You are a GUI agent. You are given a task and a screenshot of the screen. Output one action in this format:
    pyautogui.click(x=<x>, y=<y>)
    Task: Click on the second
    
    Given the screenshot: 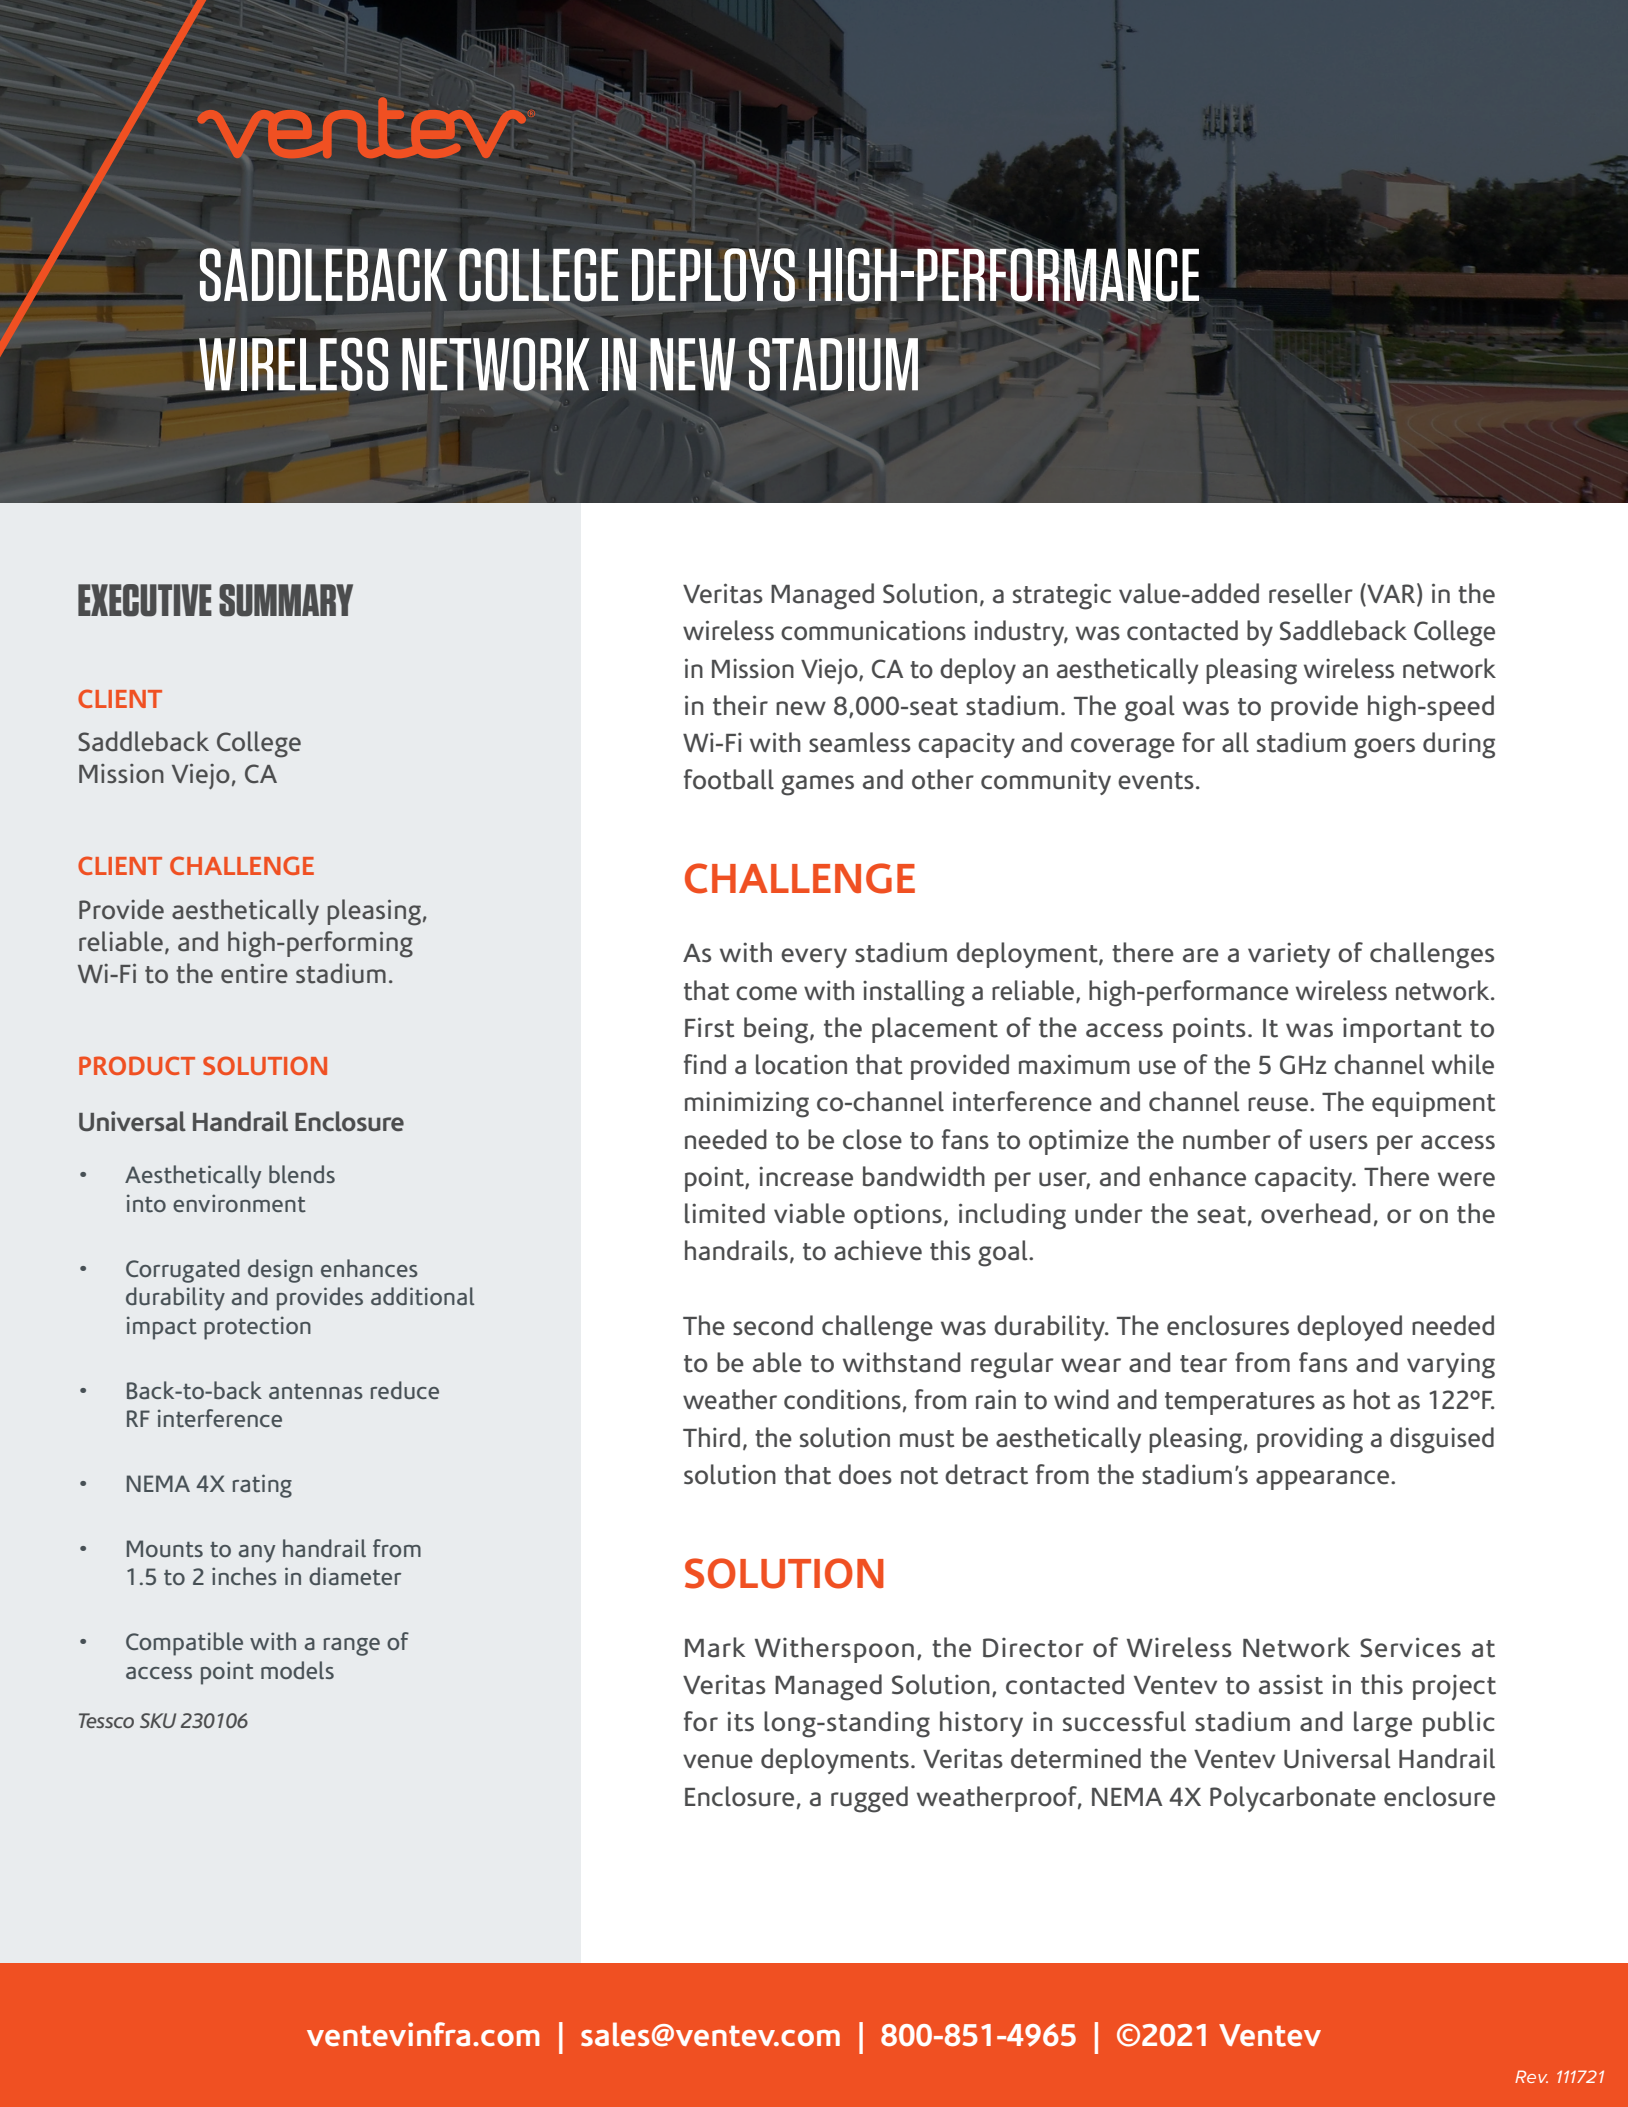 What is the action you would take?
    pyautogui.click(x=773, y=1325)
